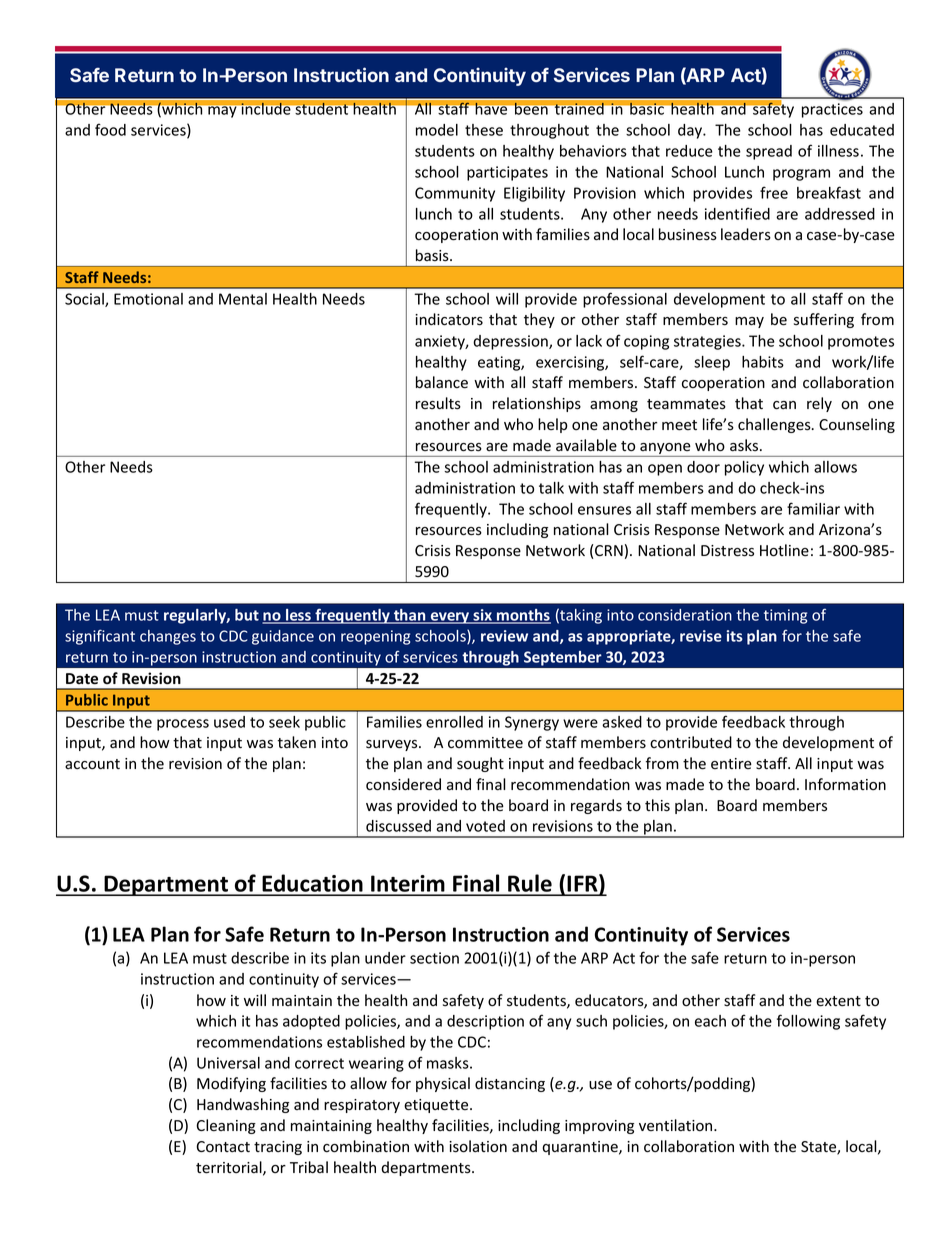 This screenshot has width=952, height=1233. Describe the element at coordinates (449, 319) in the screenshot. I see `indicators` at that location.
